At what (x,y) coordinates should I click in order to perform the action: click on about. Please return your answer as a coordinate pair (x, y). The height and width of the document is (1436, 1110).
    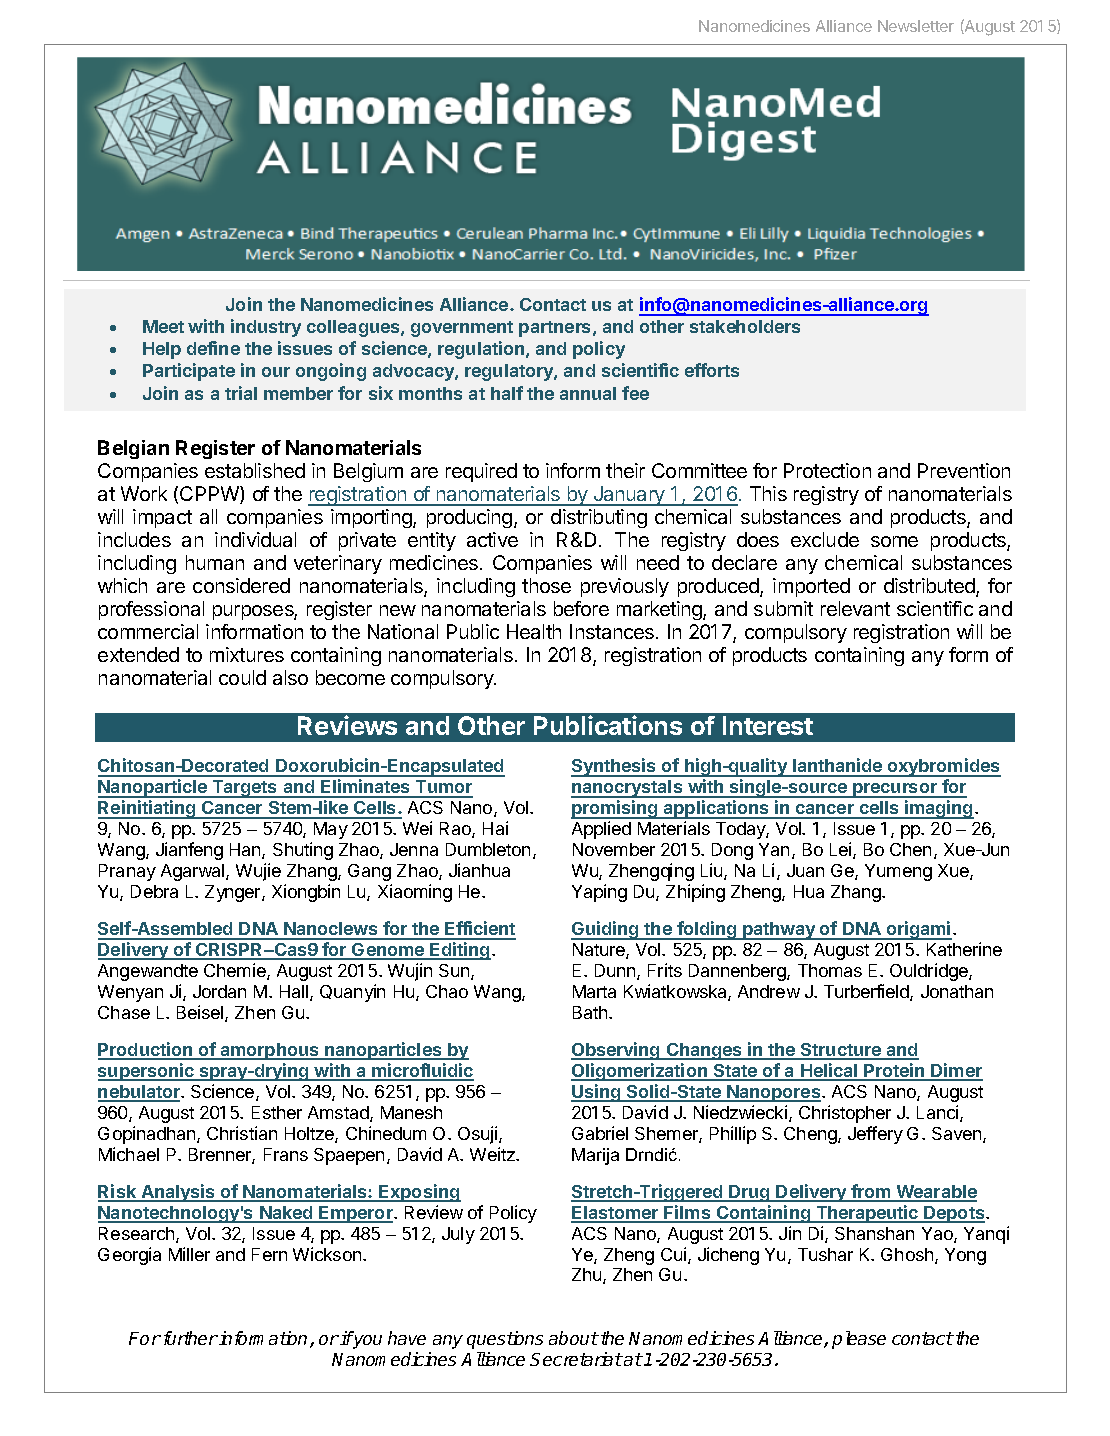
    Looking at the image, I should click on (573, 1338).
